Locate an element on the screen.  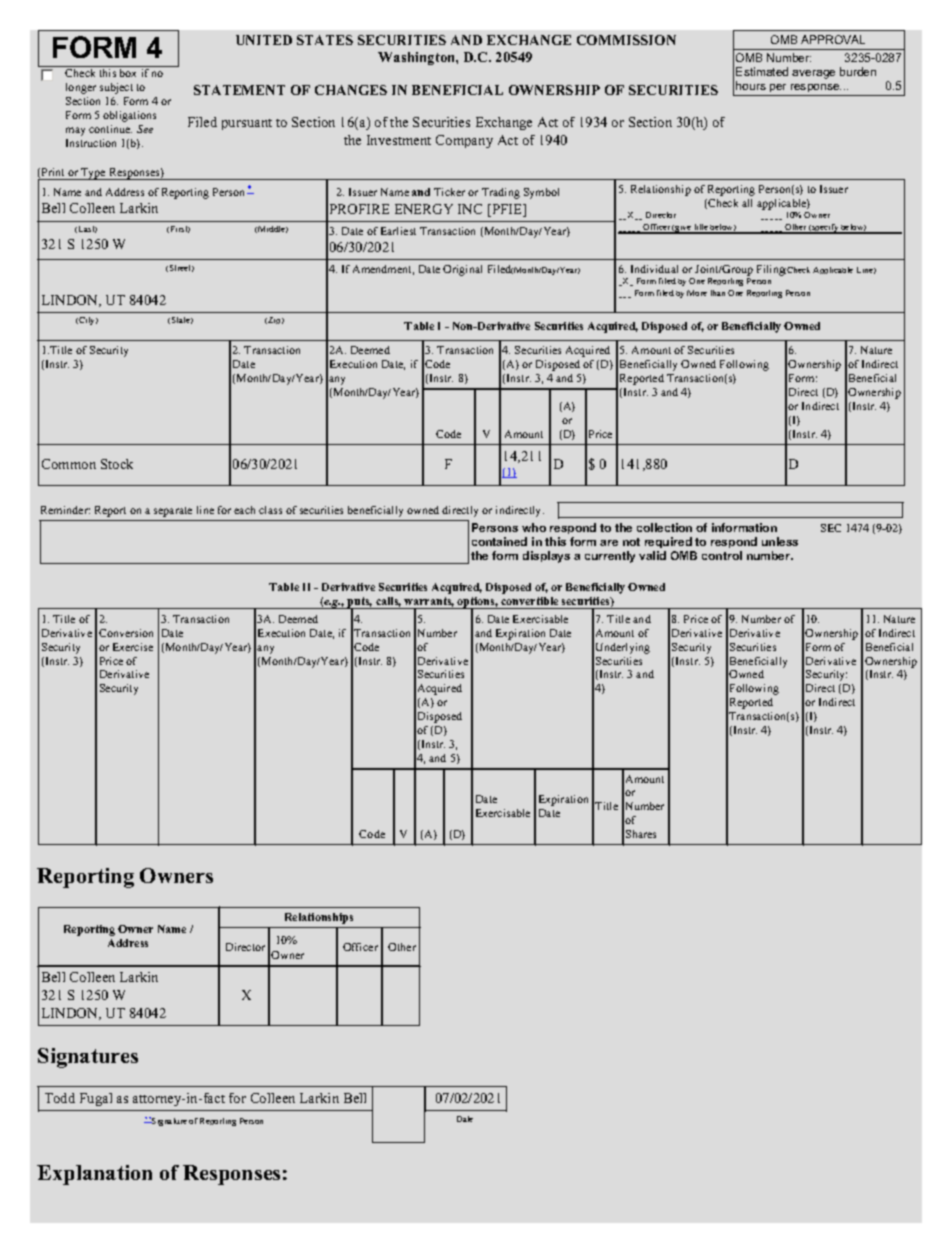
Company is located at coordinates (464, 141).
